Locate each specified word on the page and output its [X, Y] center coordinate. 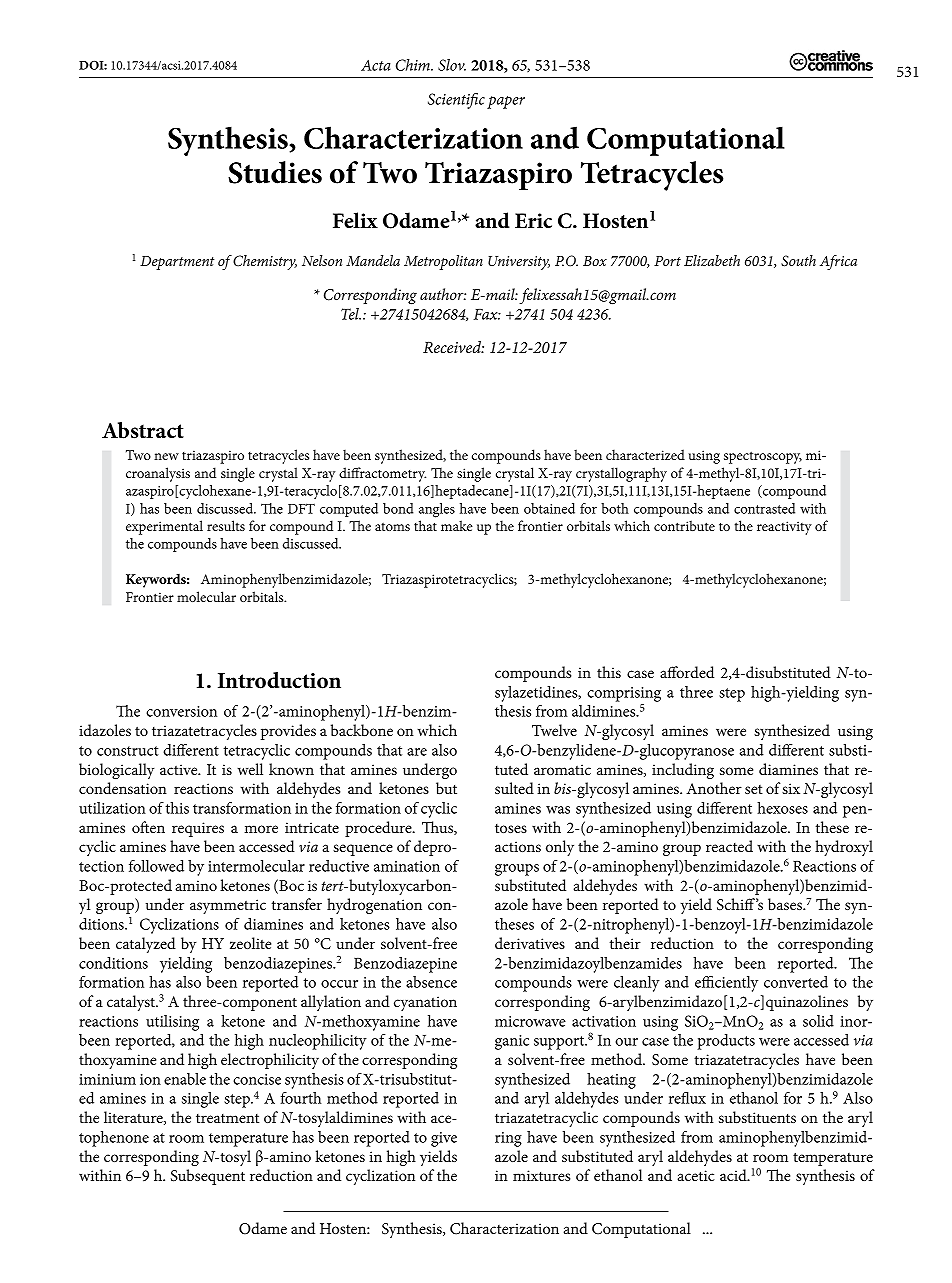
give [444, 1139]
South [798, 261]
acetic [696, 1175]
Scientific [456, 101]
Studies [275, 172]
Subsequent [208, 1177]
